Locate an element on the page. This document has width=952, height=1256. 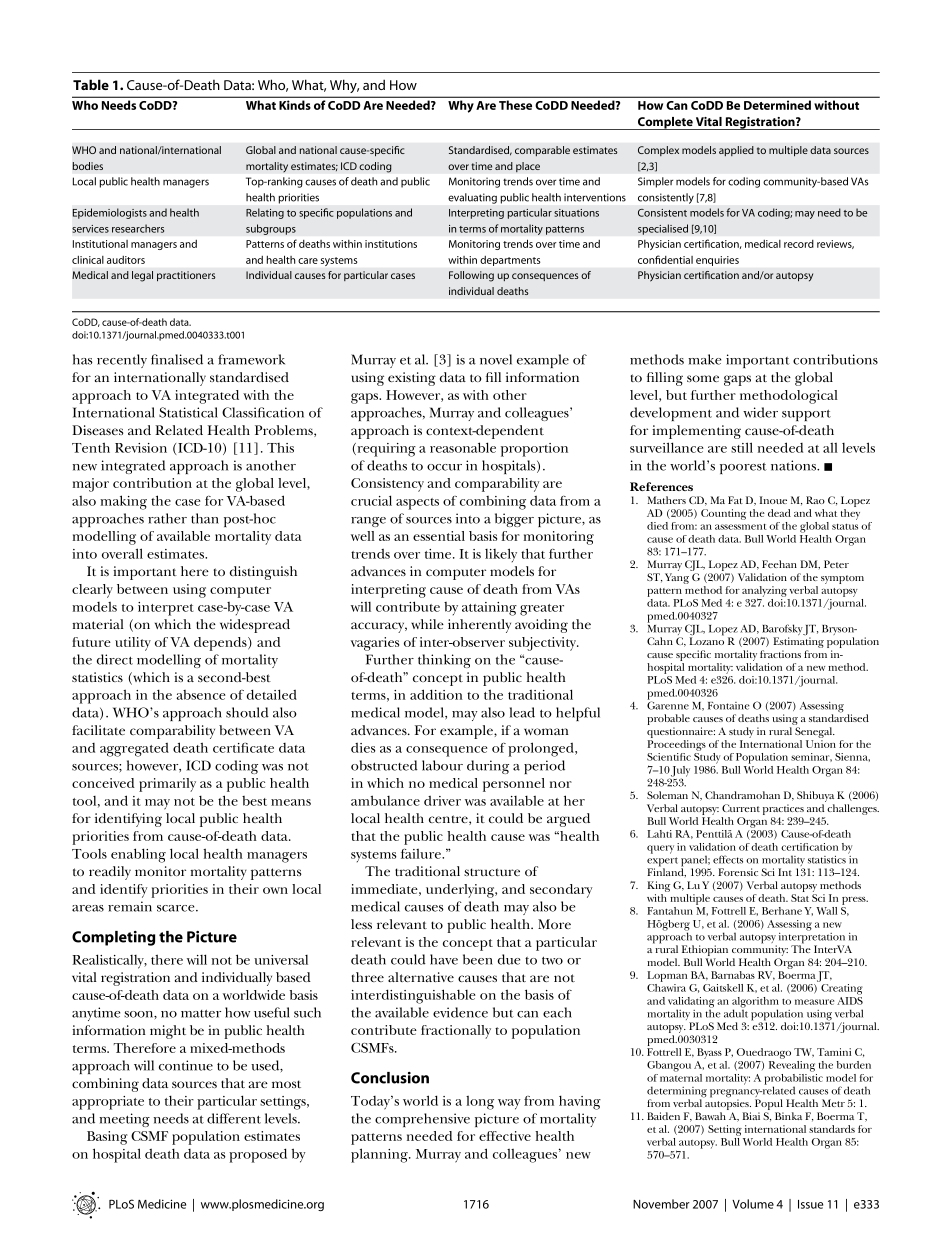
effective is located at coordinates (505, 1136).
